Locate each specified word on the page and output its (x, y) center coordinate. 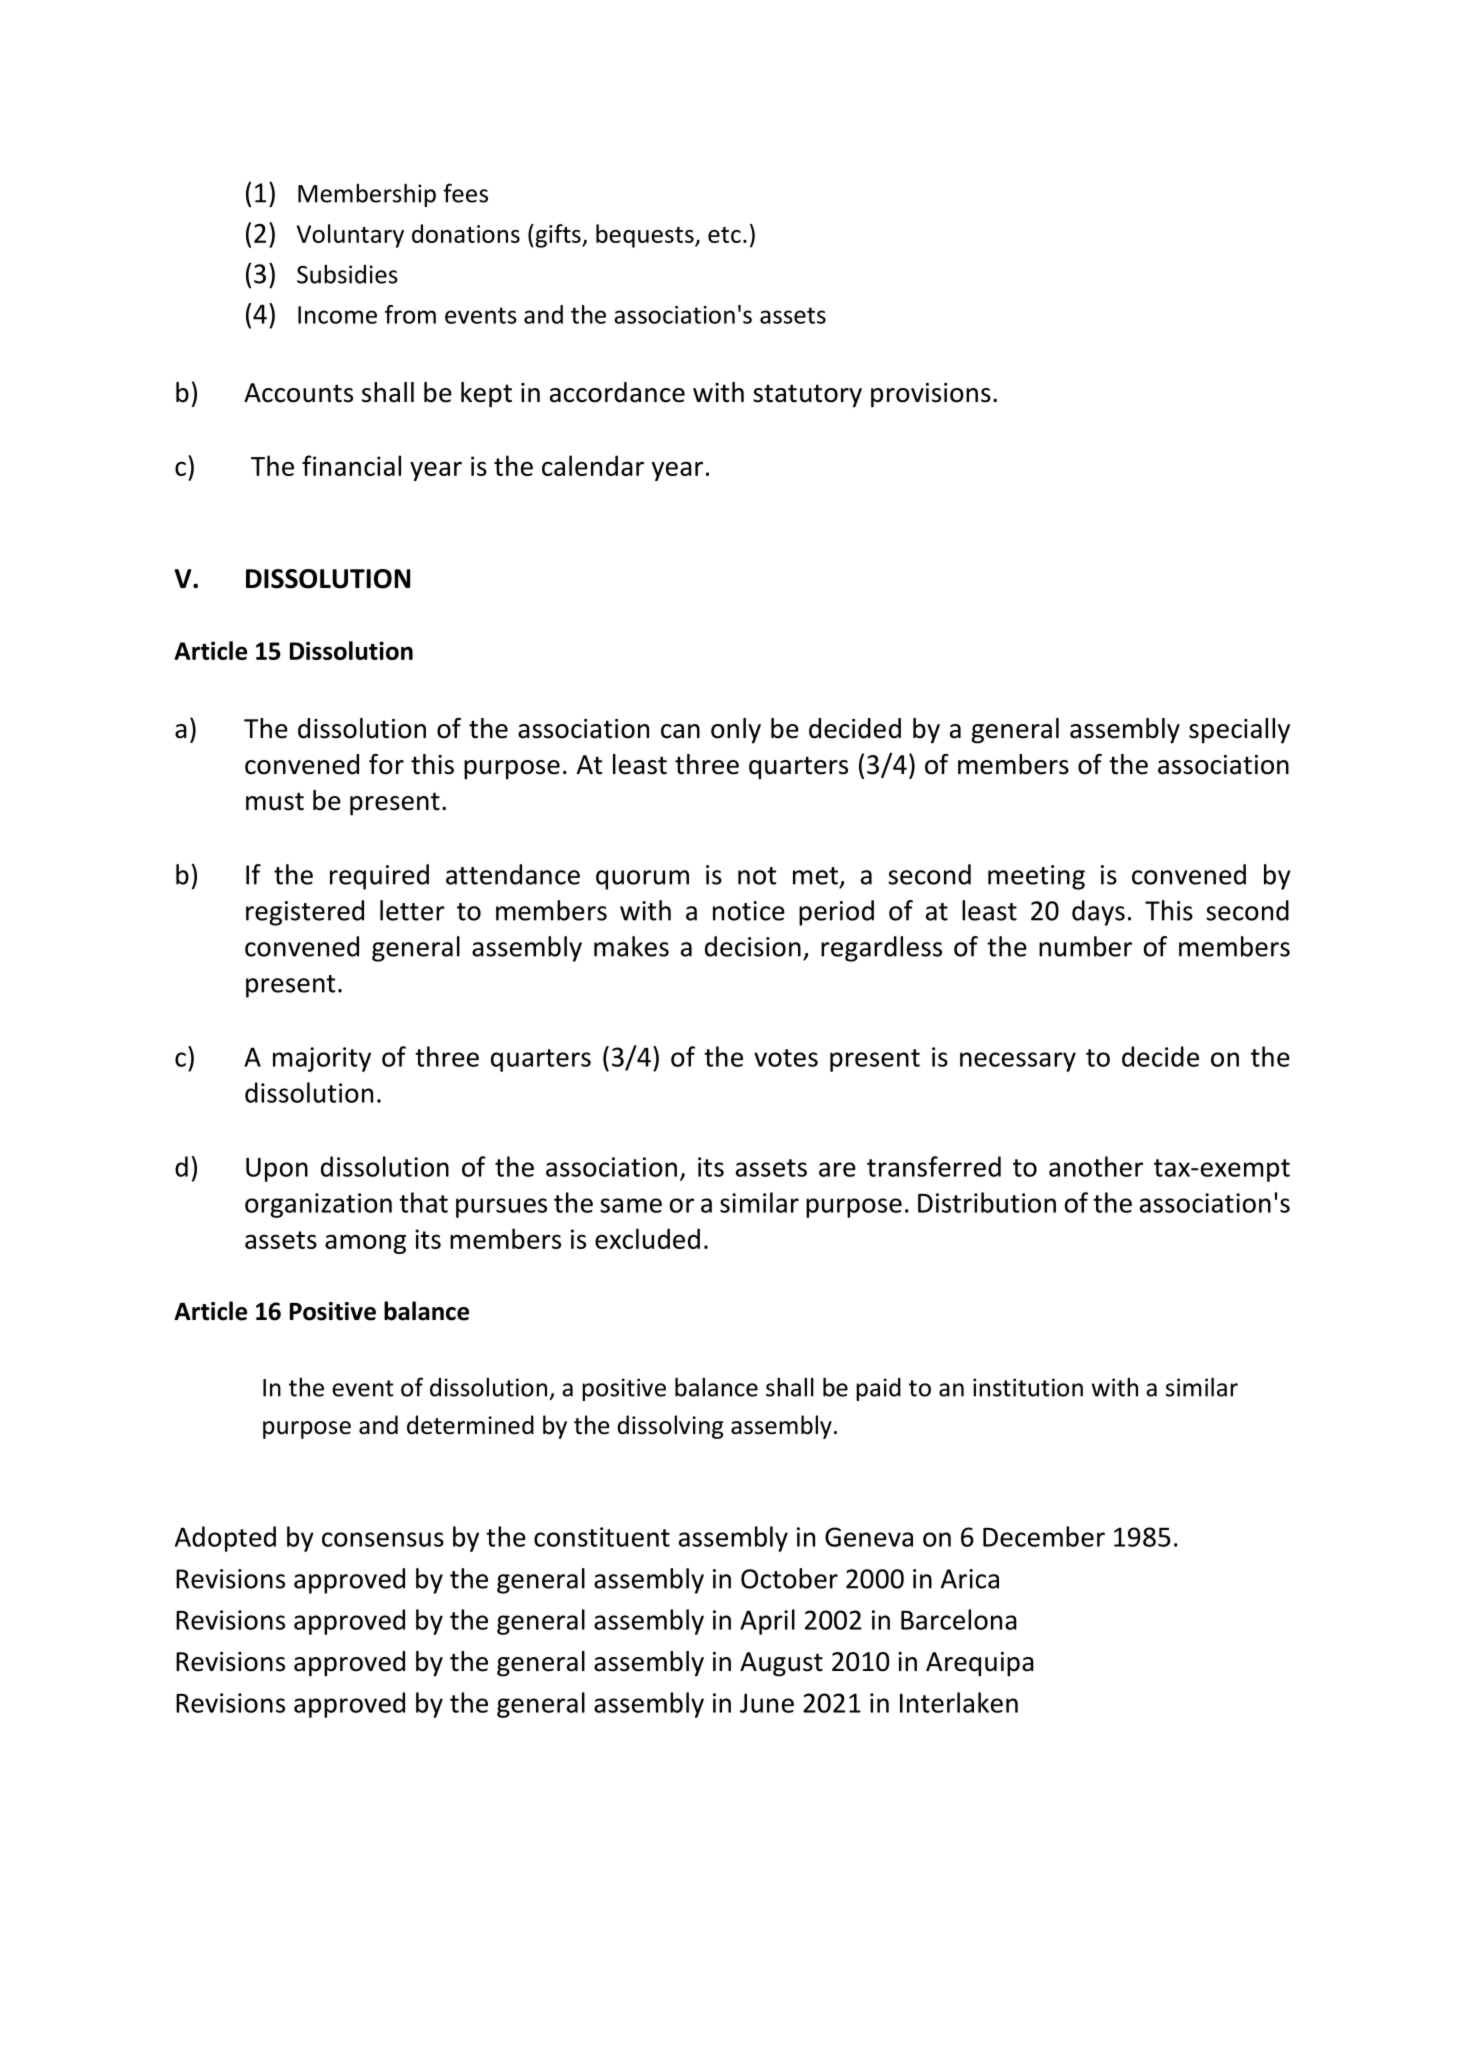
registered (305, 913)
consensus (383, 1539)
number (1085, 946)
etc (724, 235)
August (781, 1664)
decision (753, 946)
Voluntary (350, 236)
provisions (931, 395)
